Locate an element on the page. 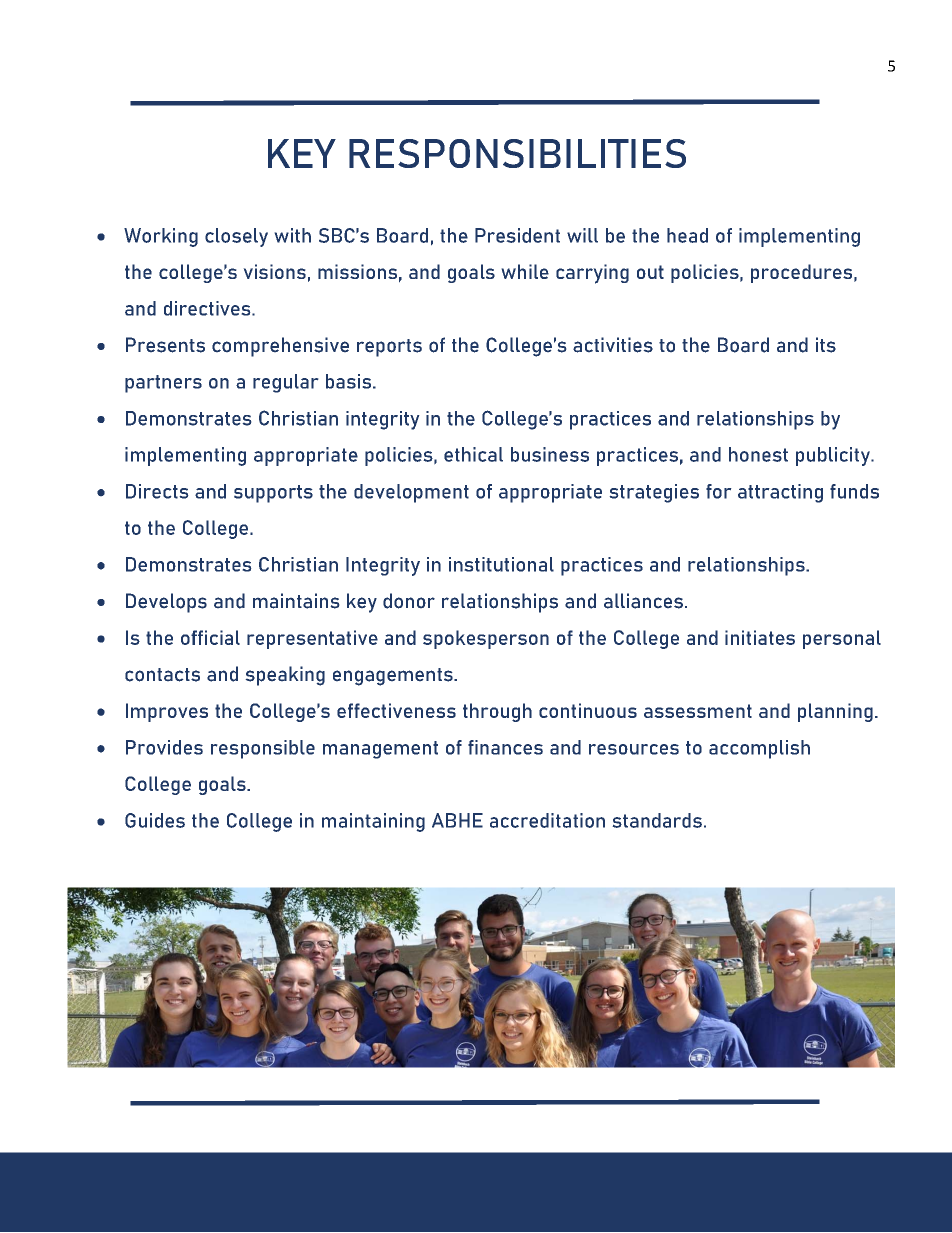 The width and height of the document is (952, 1233). Guides is located at coordinates (155, 820).
